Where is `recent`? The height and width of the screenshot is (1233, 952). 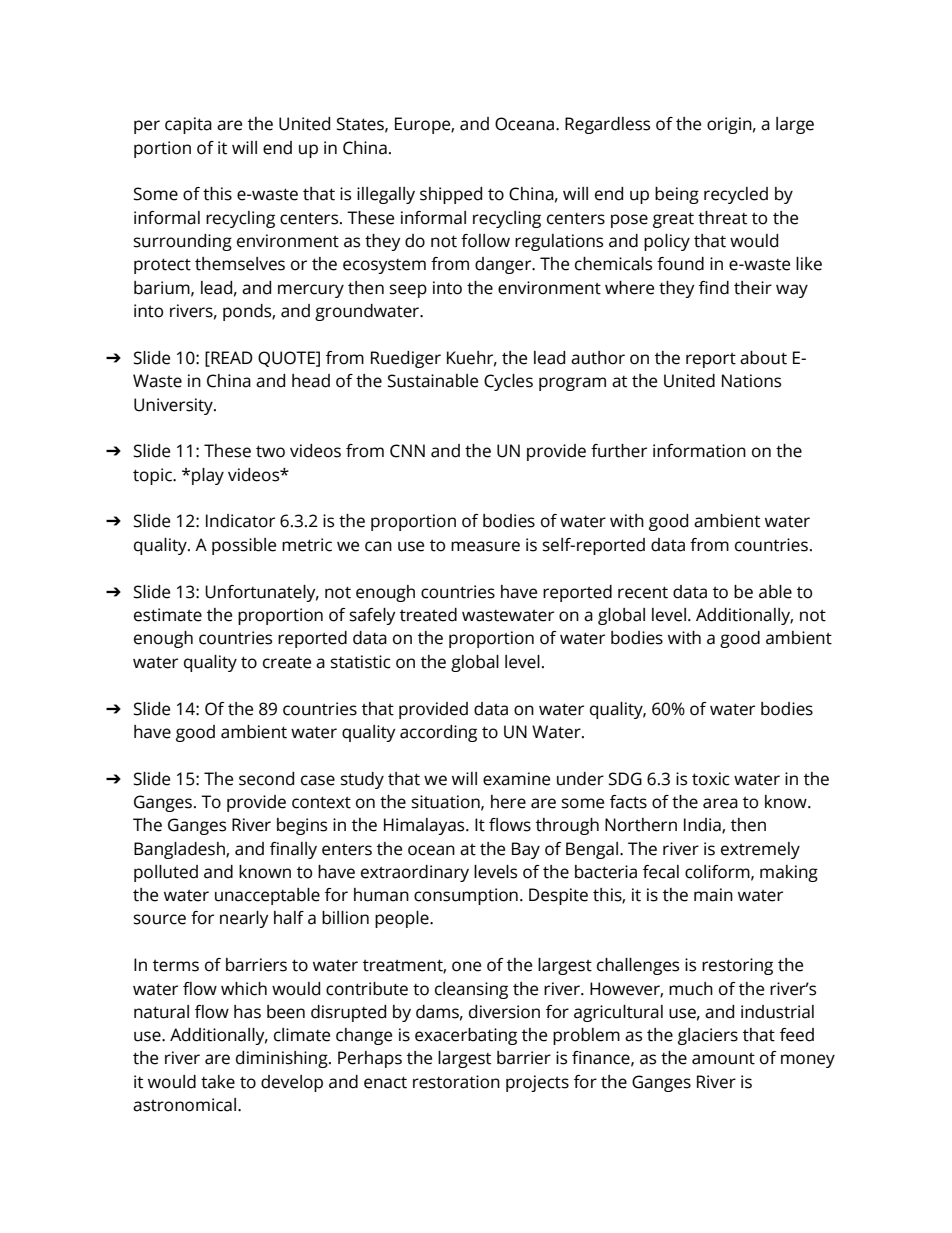 recent is located at coordinates (643, 592).
